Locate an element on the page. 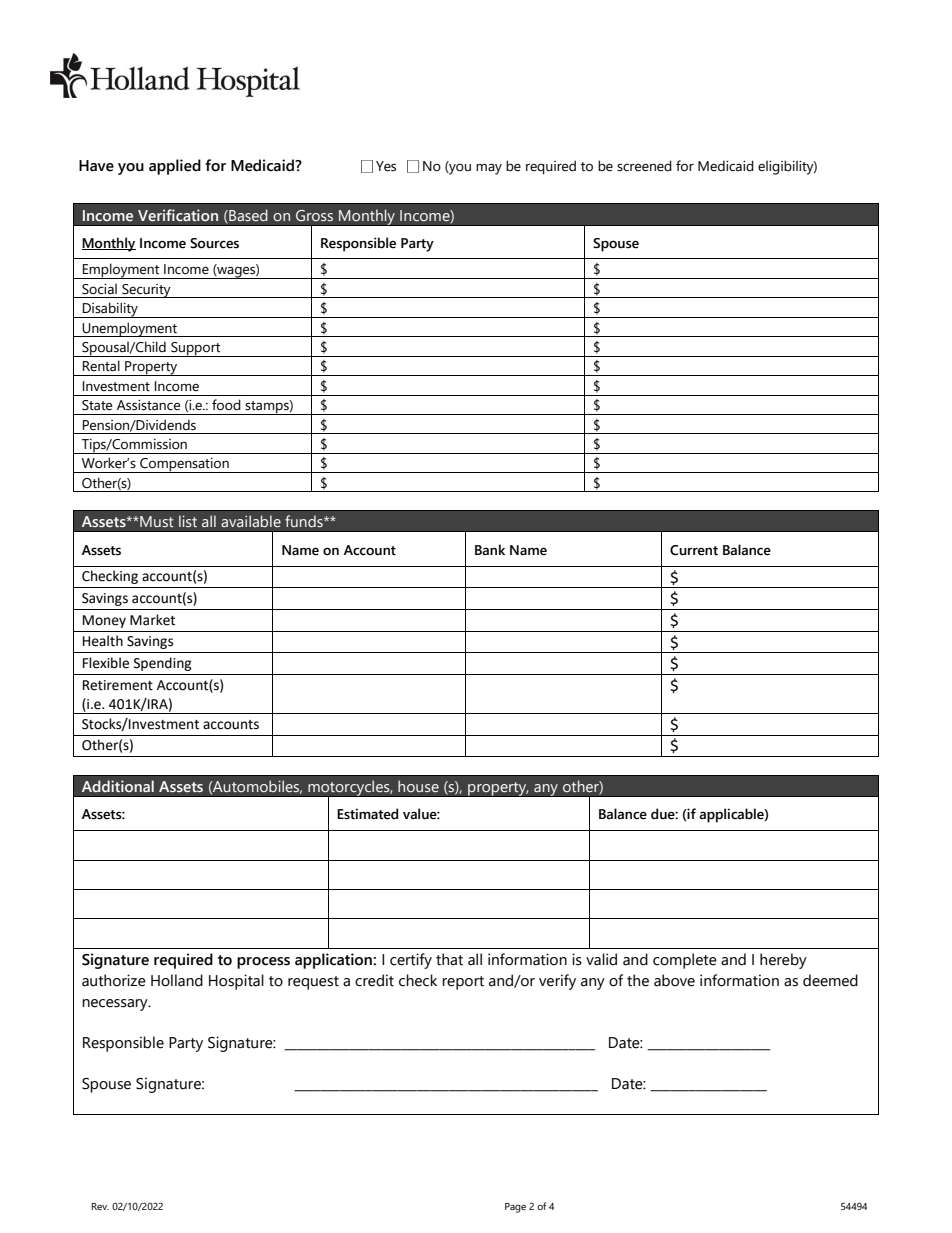  house is located at coordinates (418, 786).
